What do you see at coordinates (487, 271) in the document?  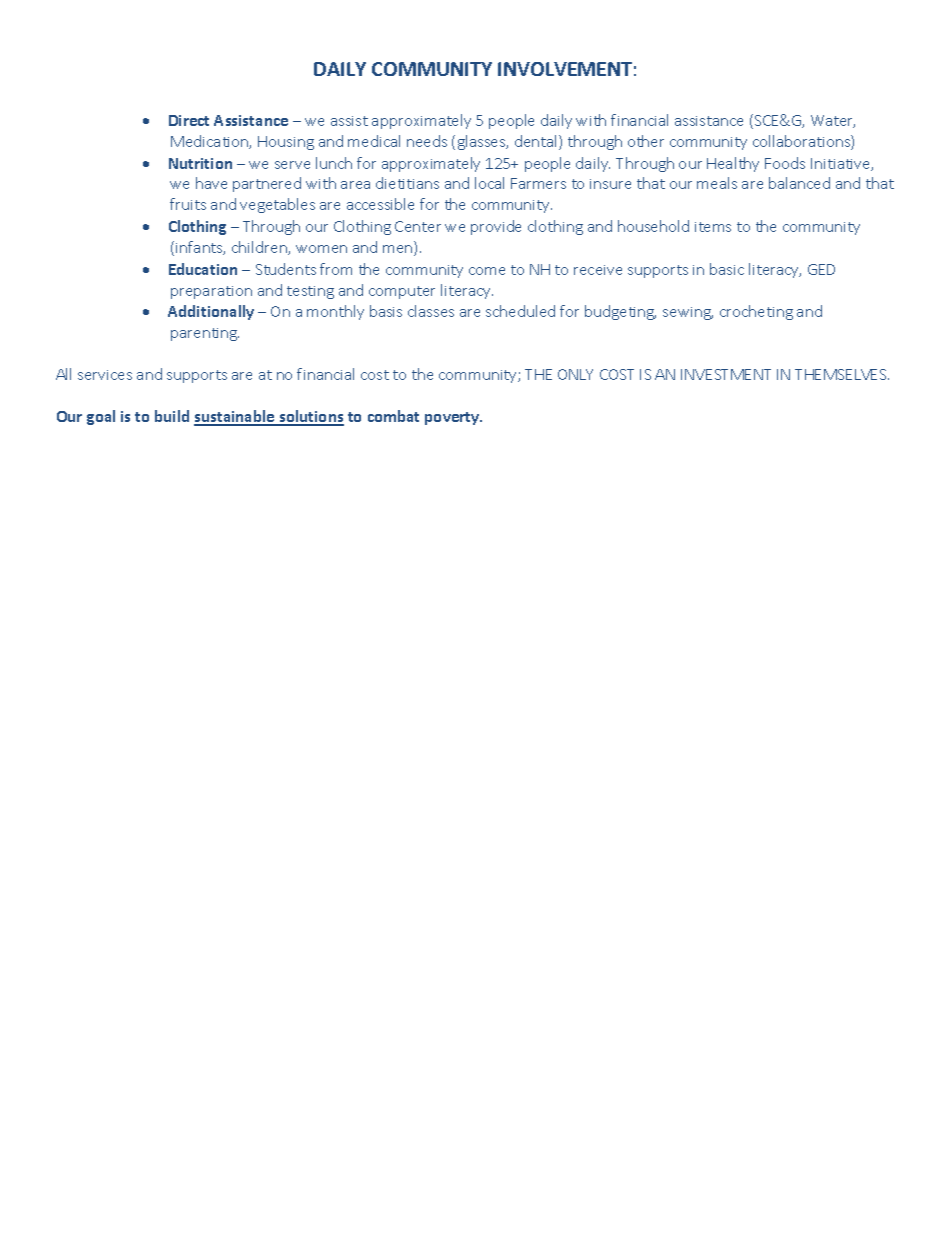 I see `come` at bounding box center [487, 271].
